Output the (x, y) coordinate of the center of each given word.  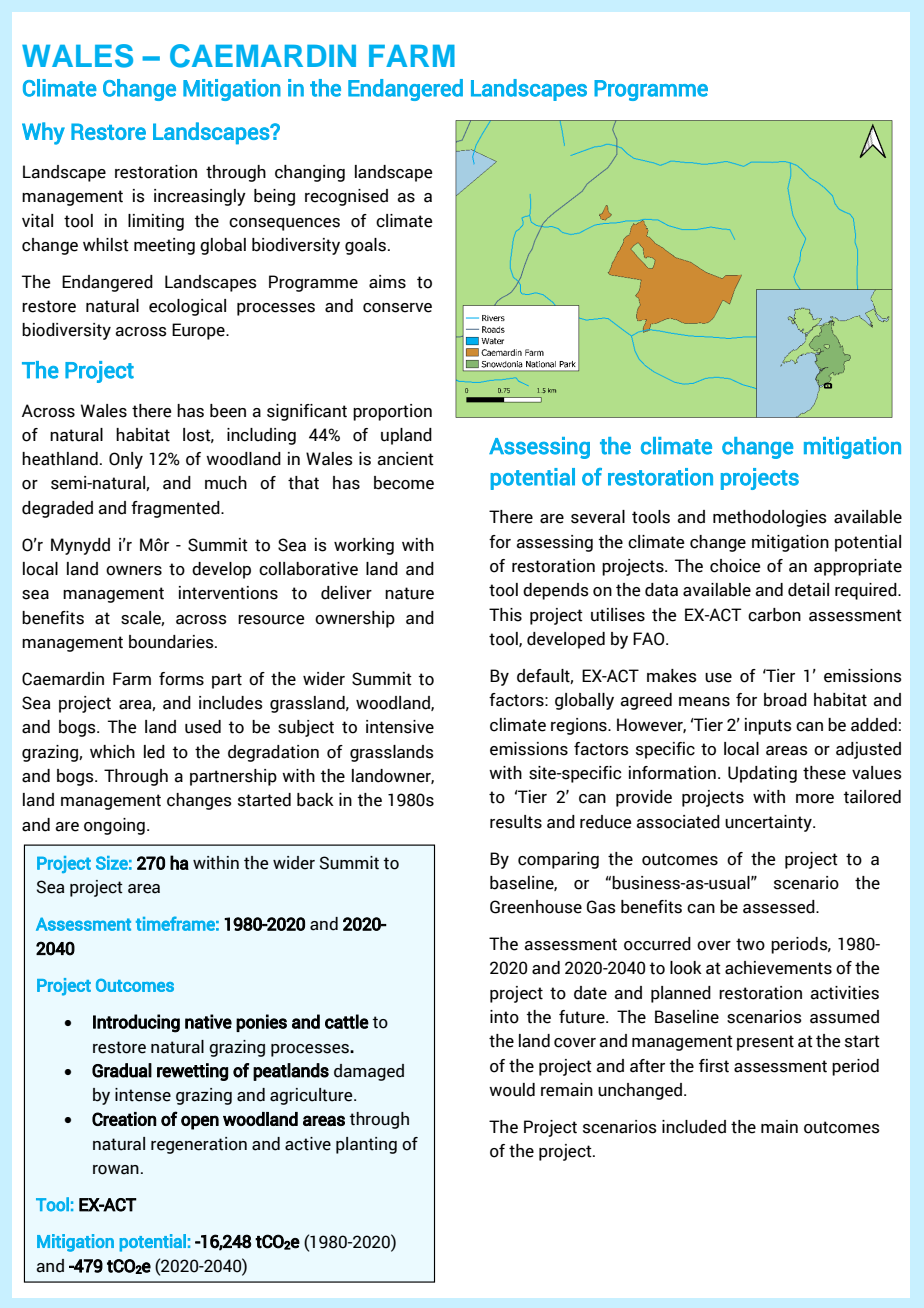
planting (366, 1145)
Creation (124, 1119)
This (505, 615)
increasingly (200, 197)
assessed (780, 907)
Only (126, 460)
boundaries (172, 642)
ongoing (114, 826)
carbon (774, 615)
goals (365, 246)
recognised (346, 197)
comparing (558, 860)
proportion (392, 412)
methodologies (770, 518)
